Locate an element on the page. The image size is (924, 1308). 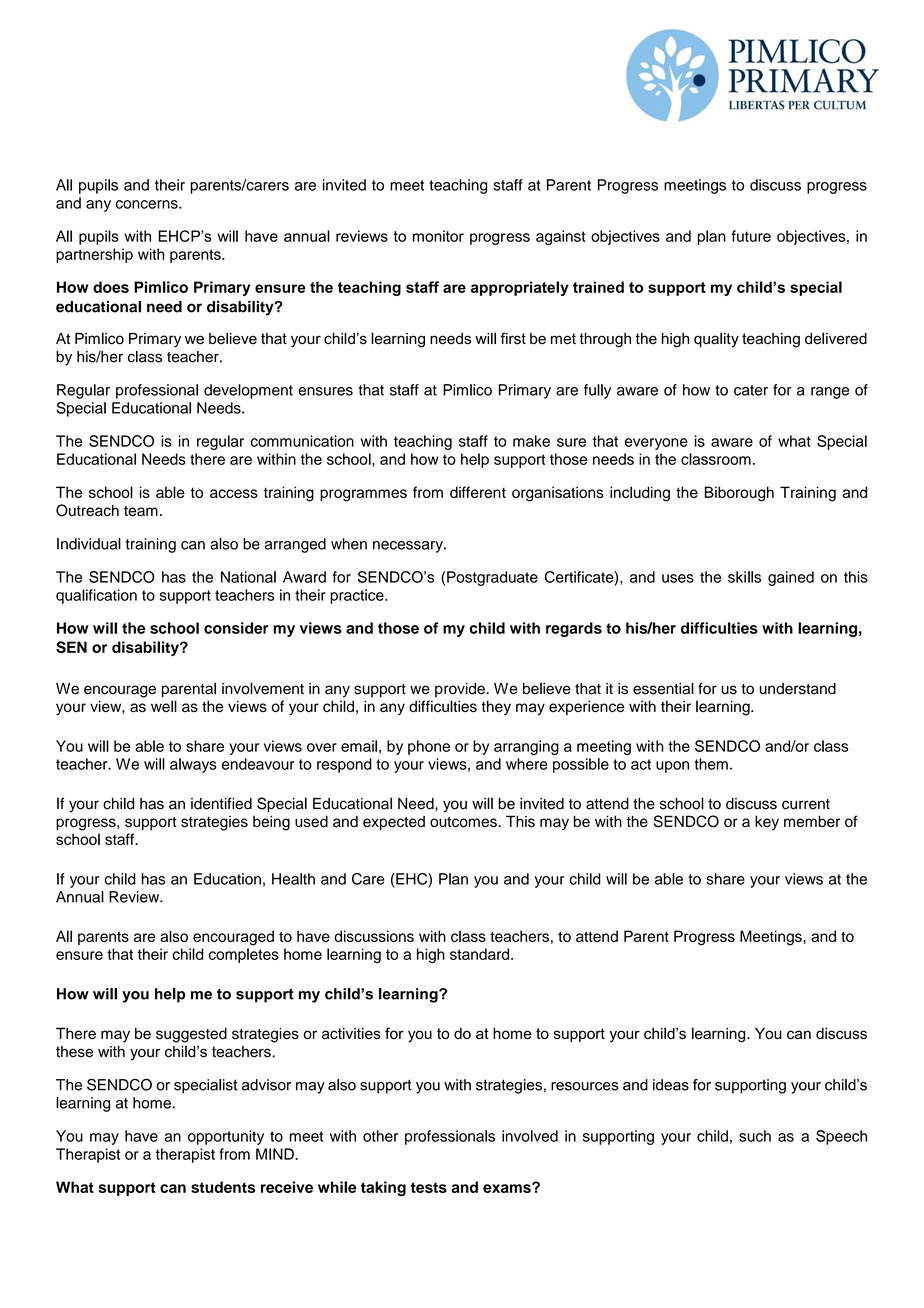
outcomes is located at coordinates (464, 822).
